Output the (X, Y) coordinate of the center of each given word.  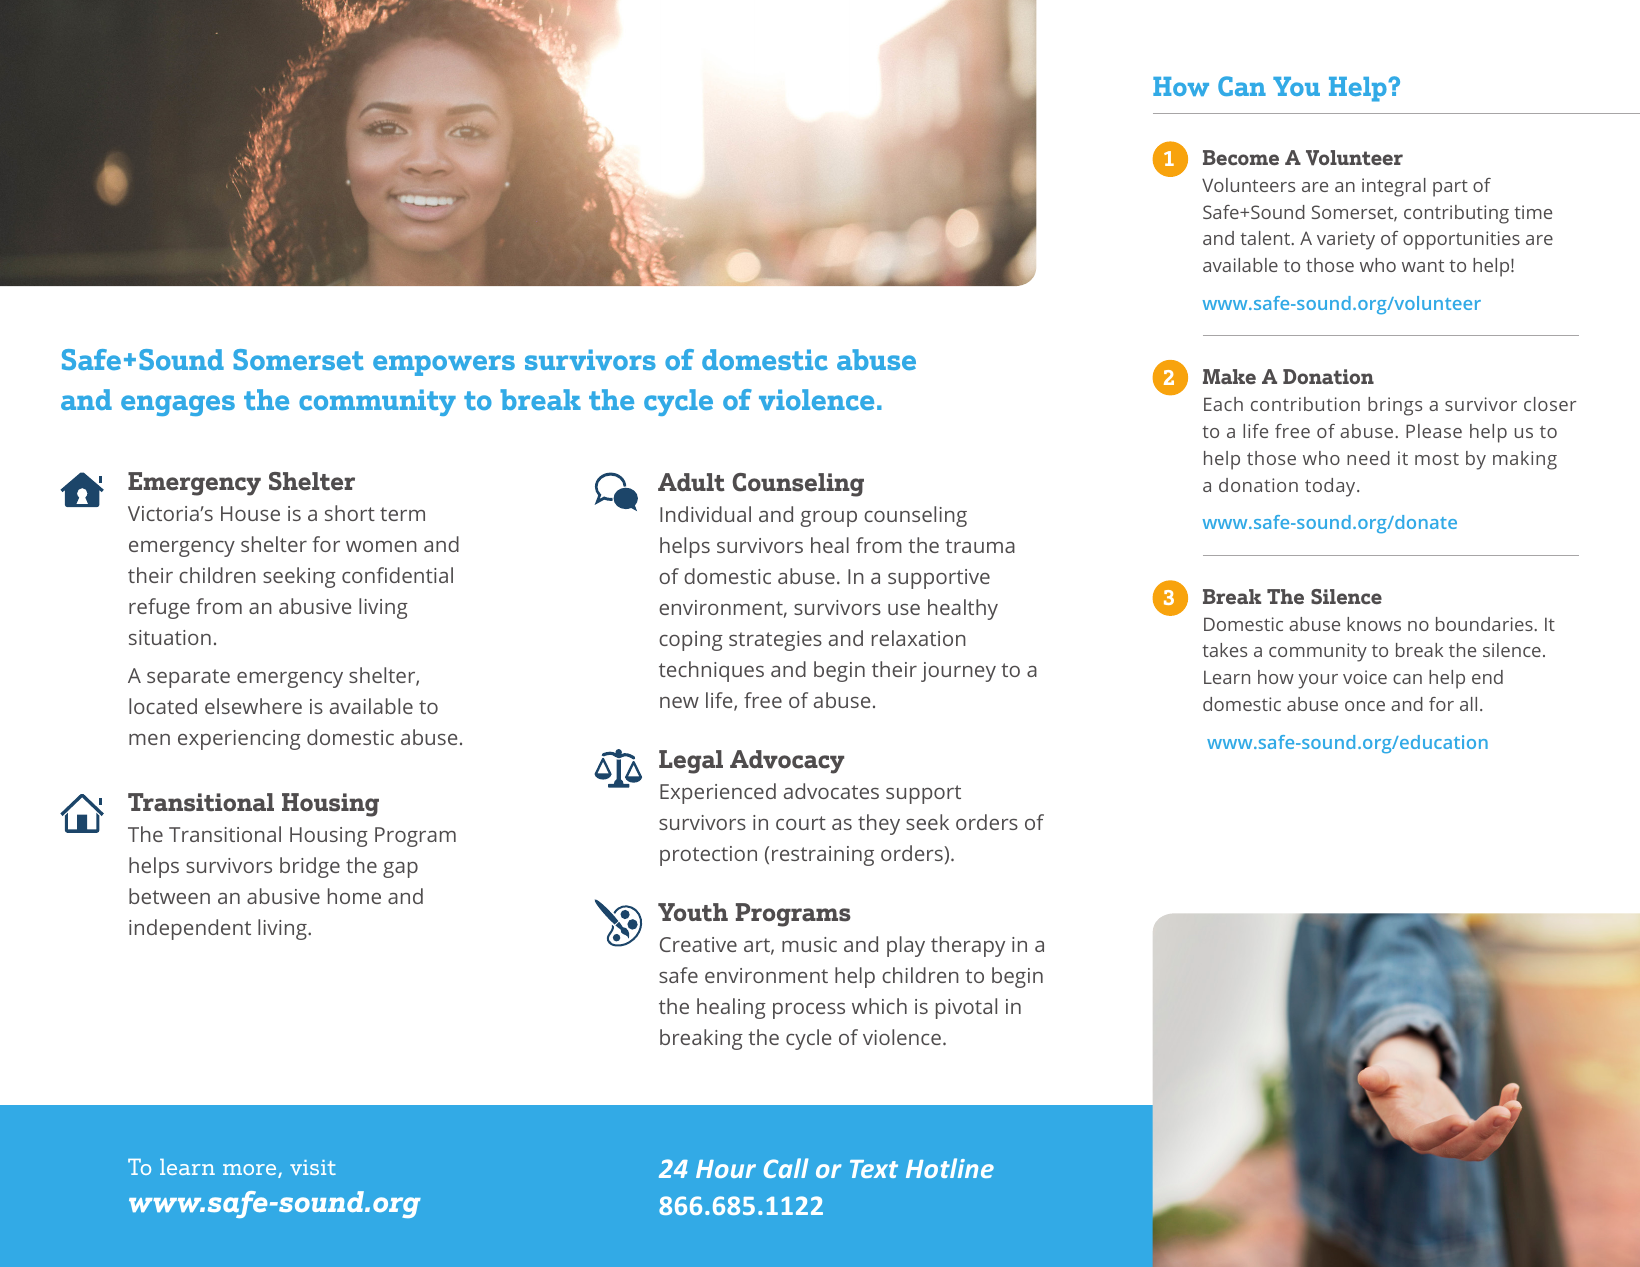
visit (313, 1167)
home (354, 896)
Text (874, 1169)
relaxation (919, 638)
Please (1434, 431)
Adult (691, 482)
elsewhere (253, 706)
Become (1241, 157)
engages (178, 405)
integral (1394, 187)
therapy (968, 946)
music (809, 944)
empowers (444, 365)
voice (1365, 677)
